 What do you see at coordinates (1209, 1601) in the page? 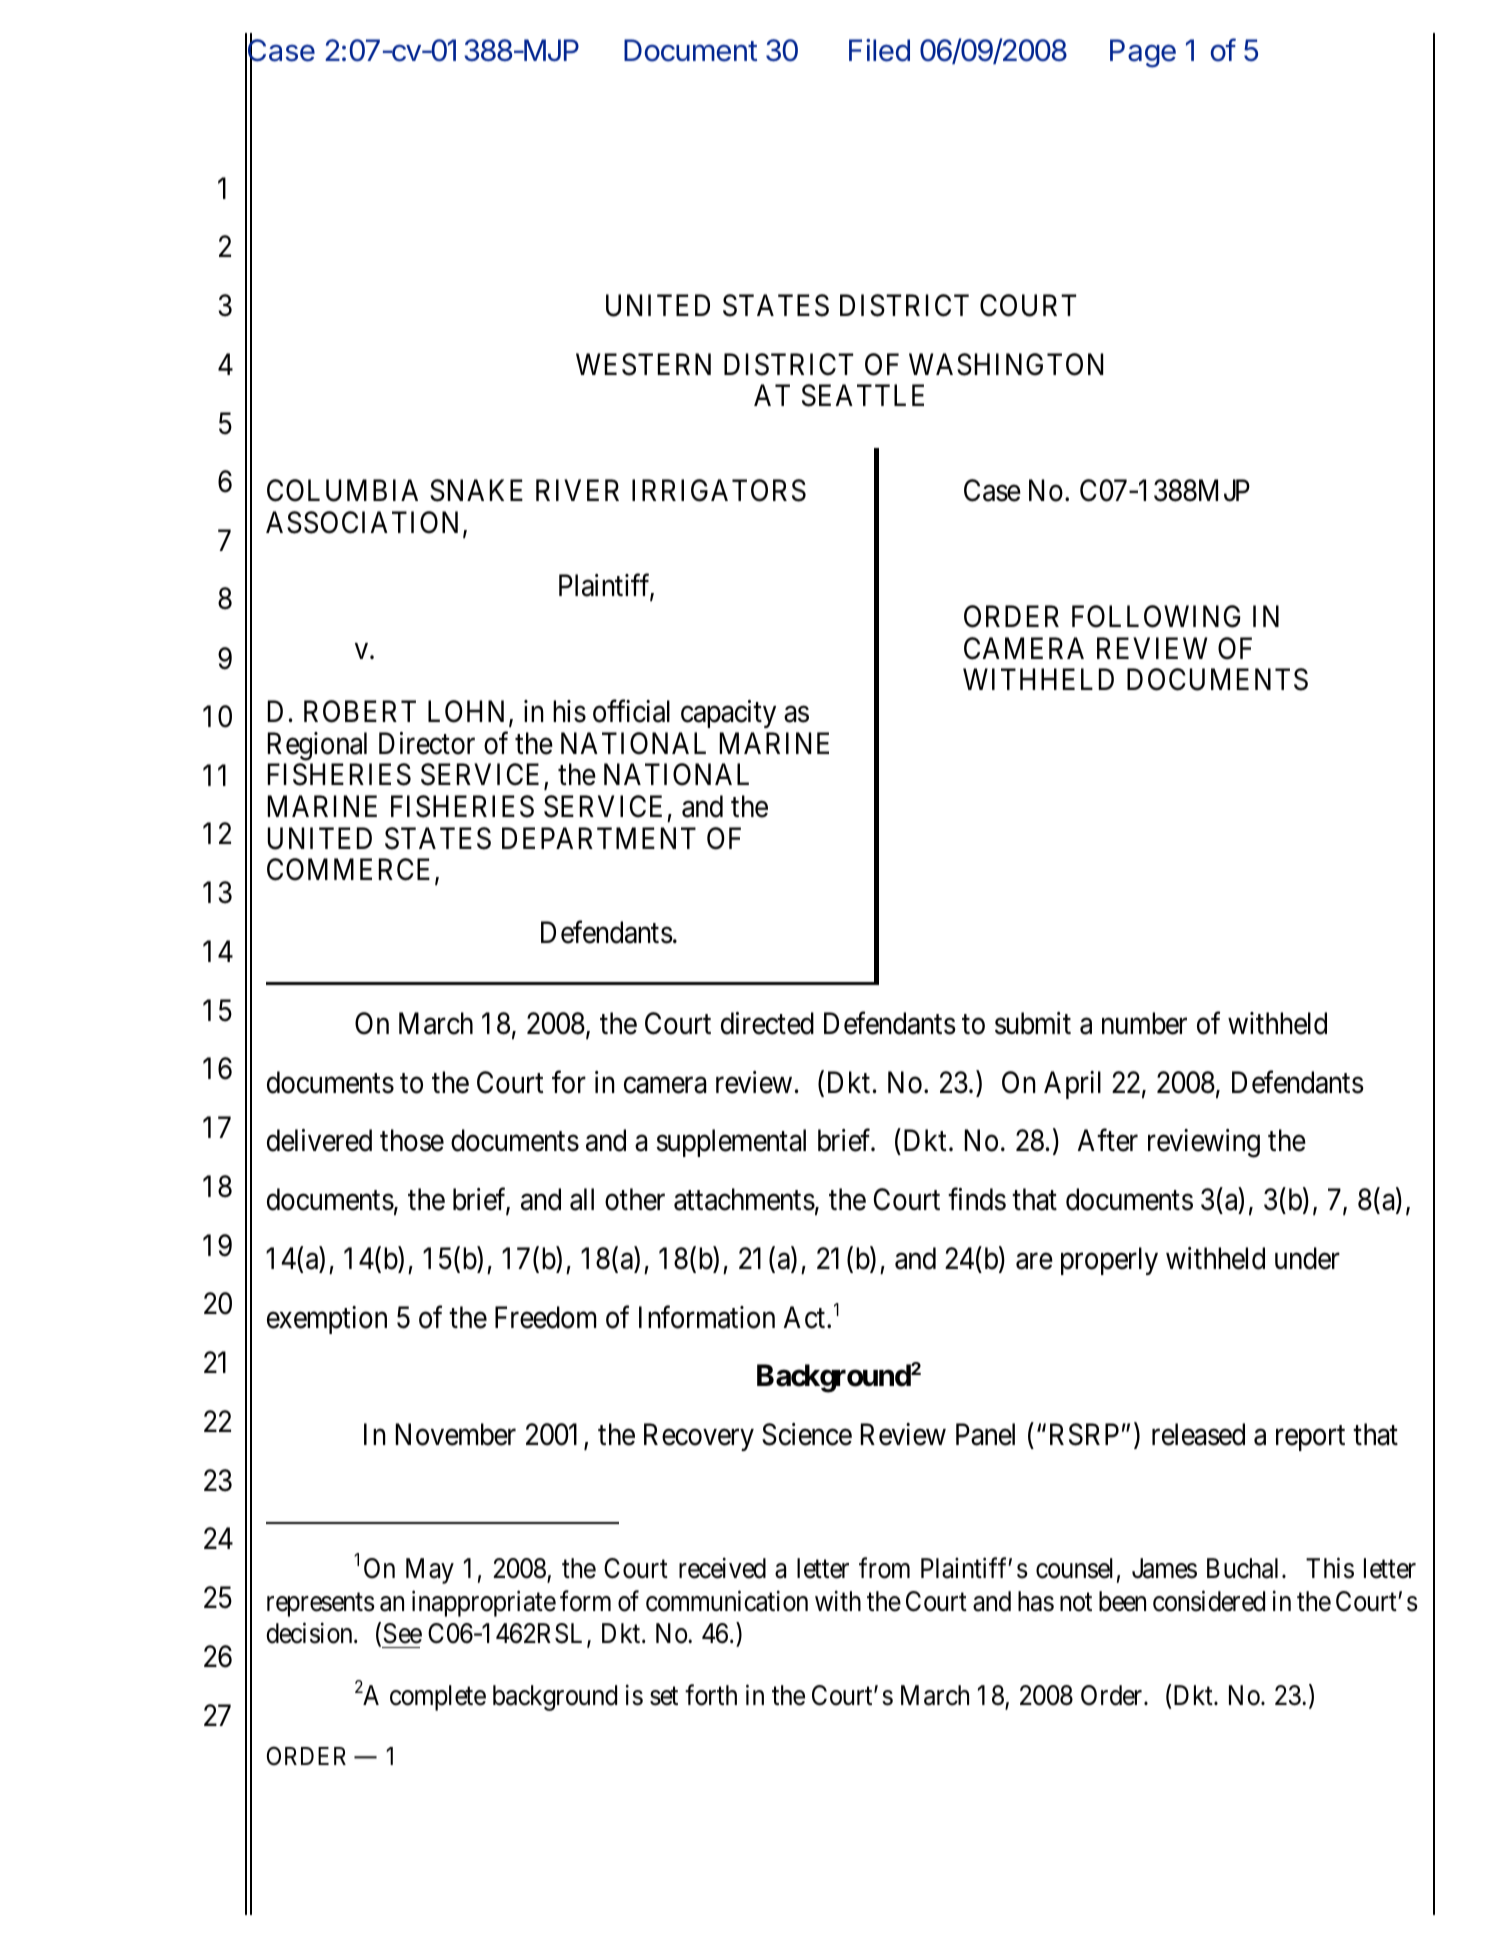
I see `considered` at bounding box center [1209, 1601].
